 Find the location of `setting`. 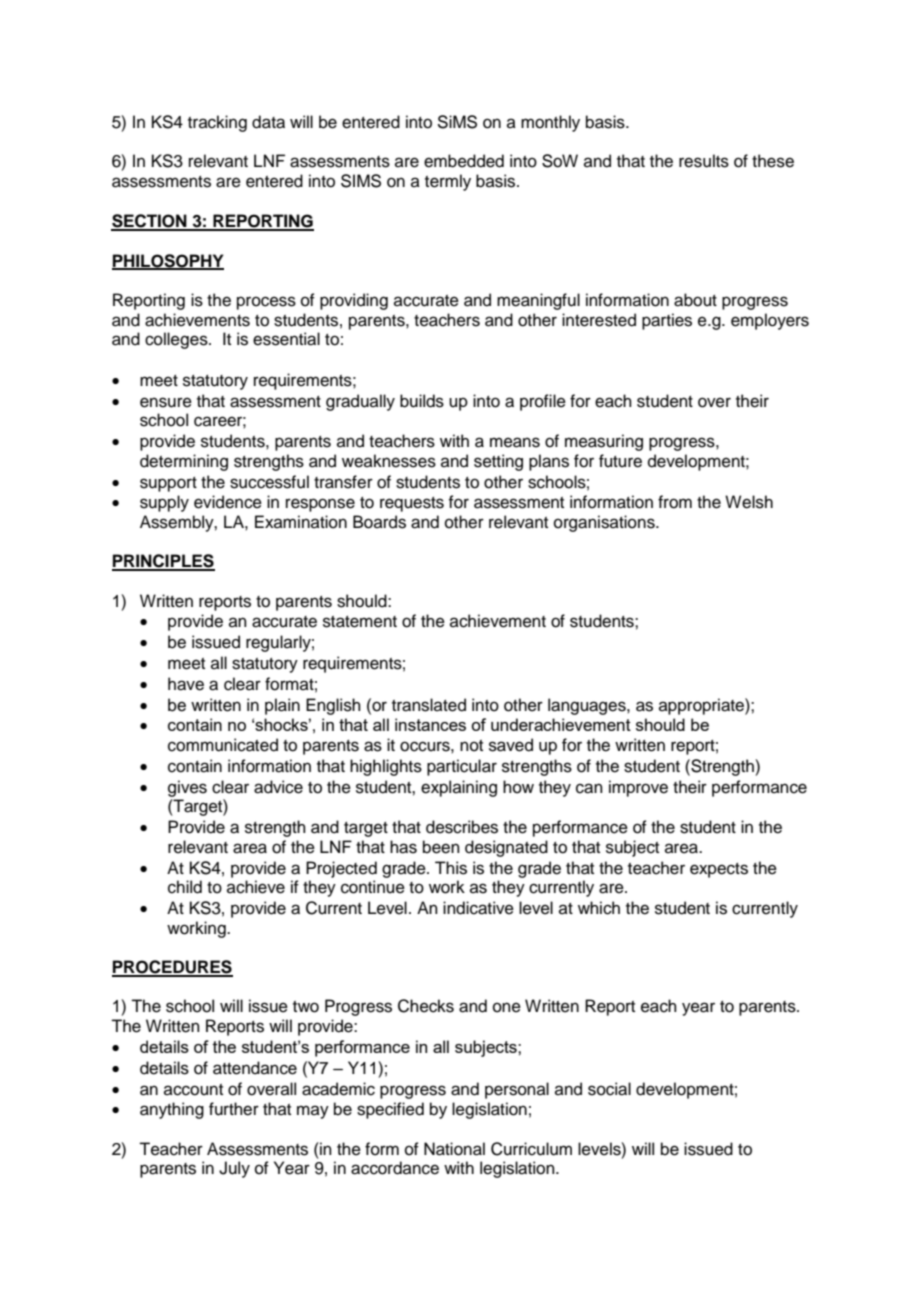

setting is located at coordinates (498, 462).
